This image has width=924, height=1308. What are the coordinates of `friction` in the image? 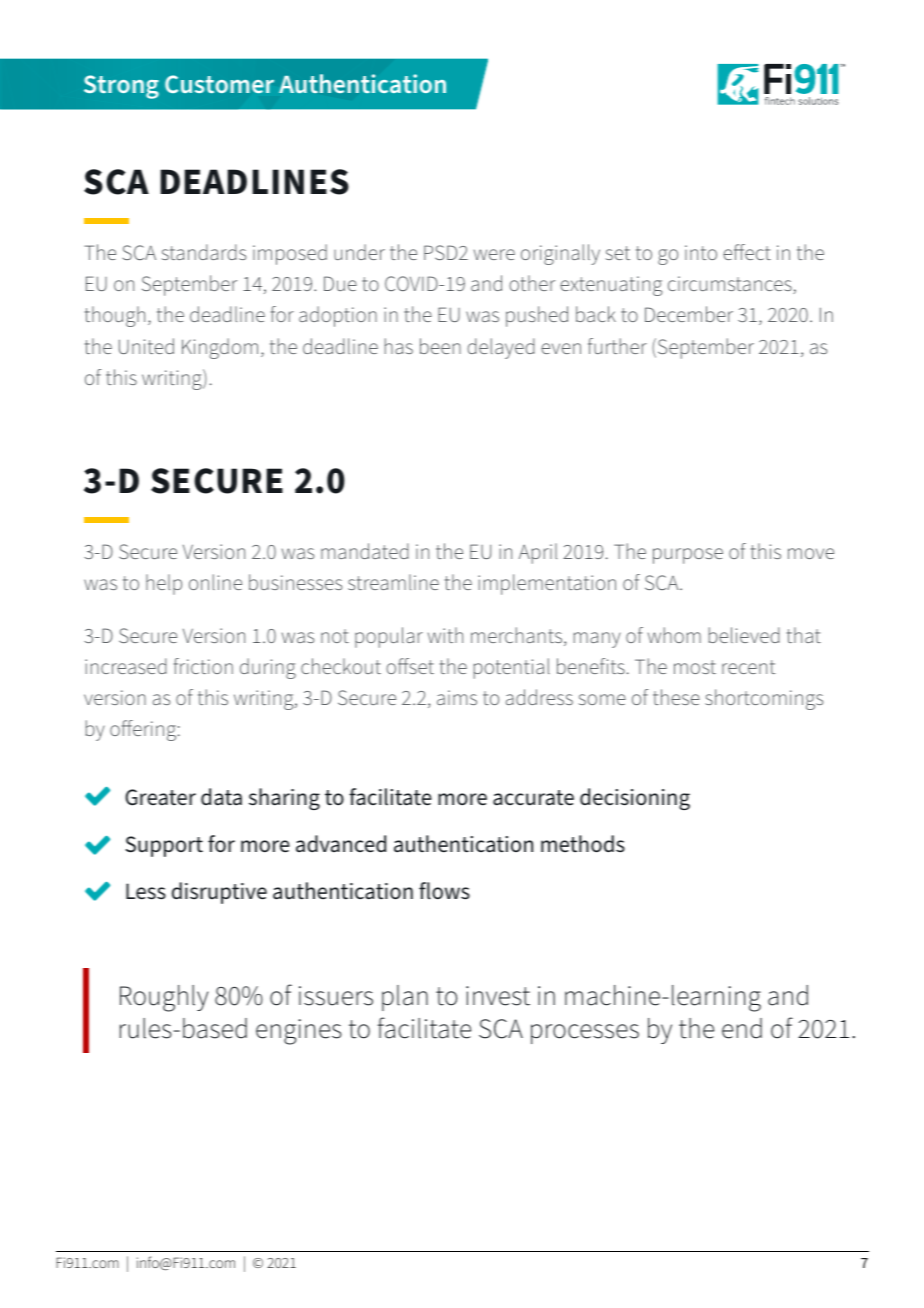 It's located at (203, 666).
